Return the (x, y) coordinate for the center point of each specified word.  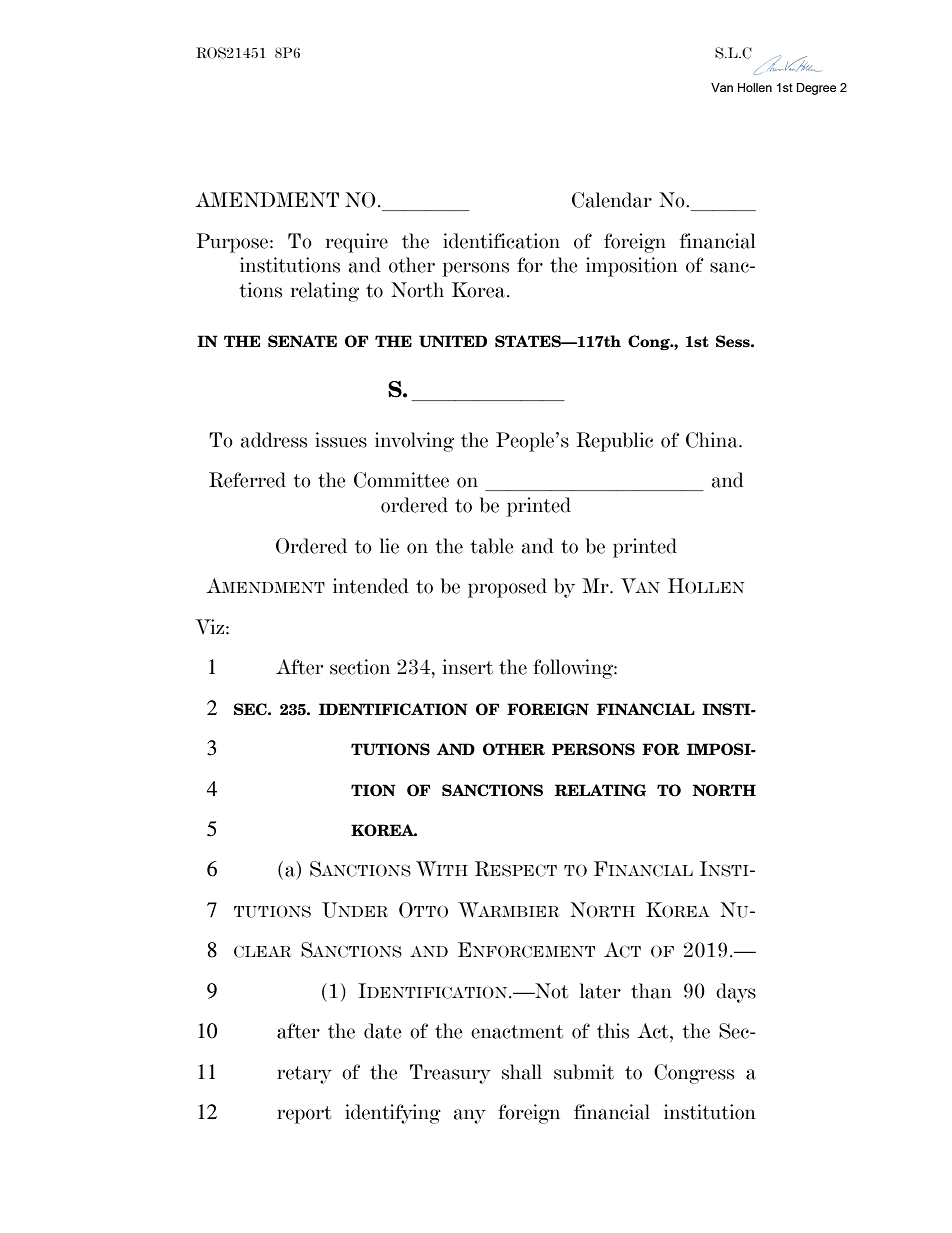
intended (371, 586)
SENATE (302, 341)
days (736, 993)
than (651, 991)
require (357, 243)
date (383, 1031)
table (492, 546)
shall (522, 1072)
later (600, 991)
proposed (507, 588)
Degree (816, 89)
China (713, 440)
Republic (614, 442)
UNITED (453, 341)
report (304, 1115)
